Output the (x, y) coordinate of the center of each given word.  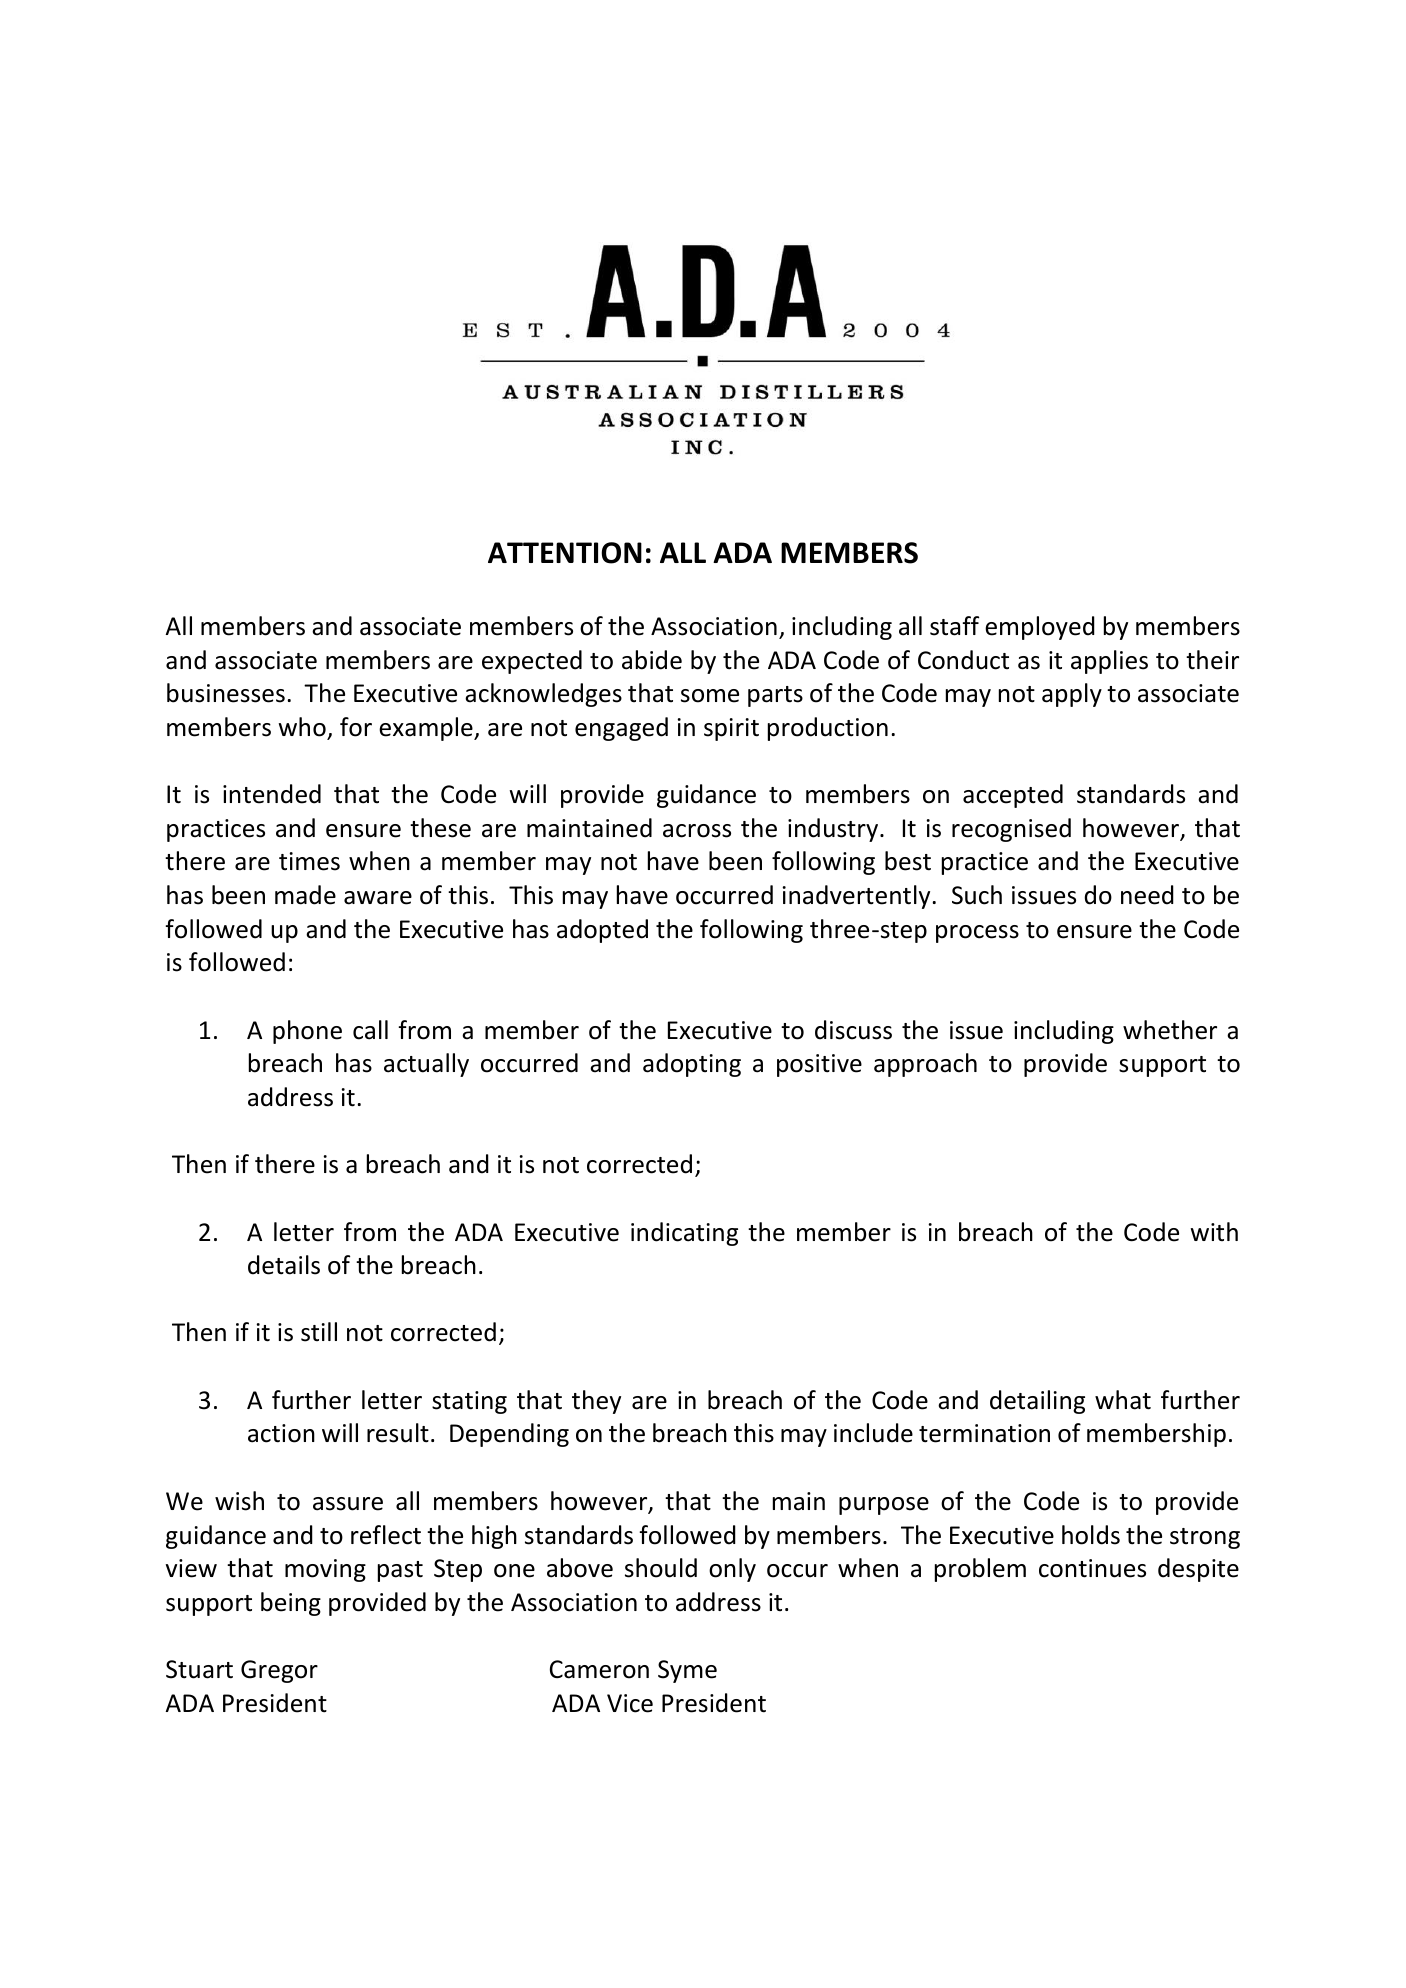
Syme (687, 1671)
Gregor (279, 1671)
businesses (226, 693)
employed (1040, 628)
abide (652, 660)
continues (1092, 1568)
